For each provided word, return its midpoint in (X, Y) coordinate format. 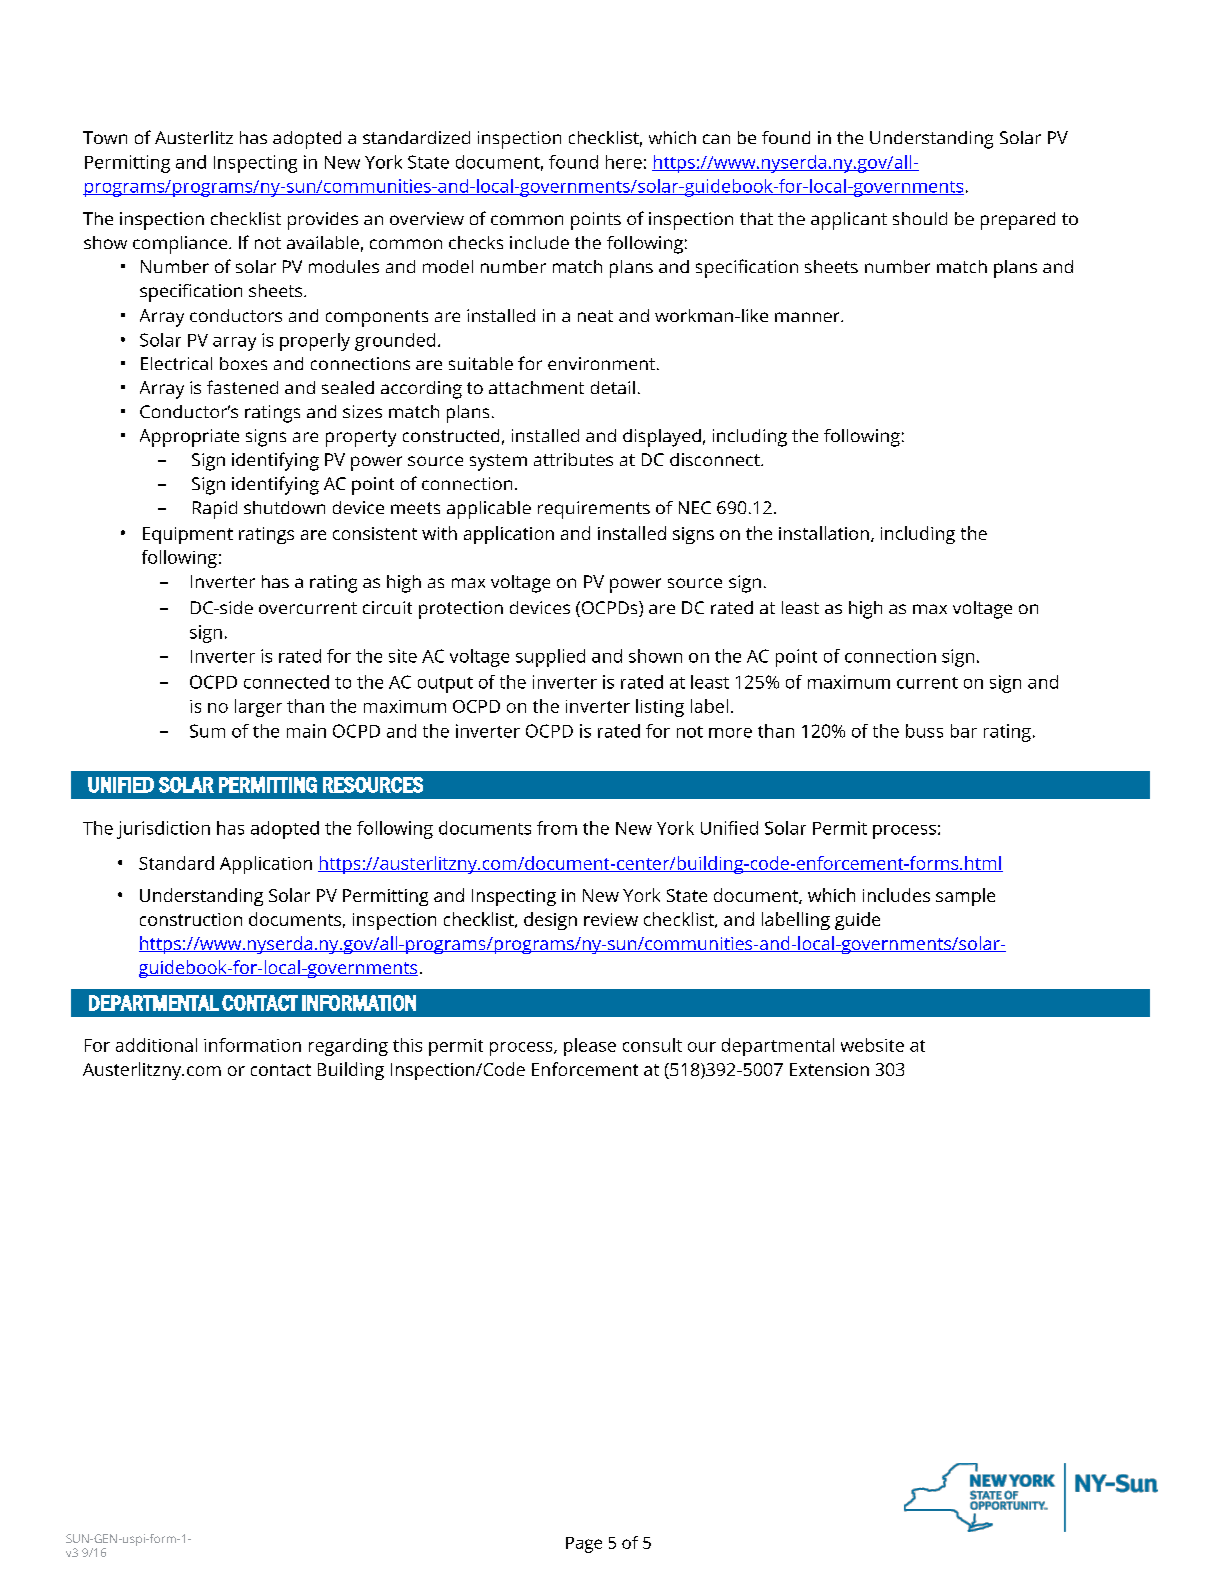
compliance (181, 245)
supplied (550, 658)
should (920, 218)
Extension (829, 1069)
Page (584, 1545)
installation (824, 533)
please (590, 1047)
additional (156, 1045)
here (624, 162)
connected (286, 682)
